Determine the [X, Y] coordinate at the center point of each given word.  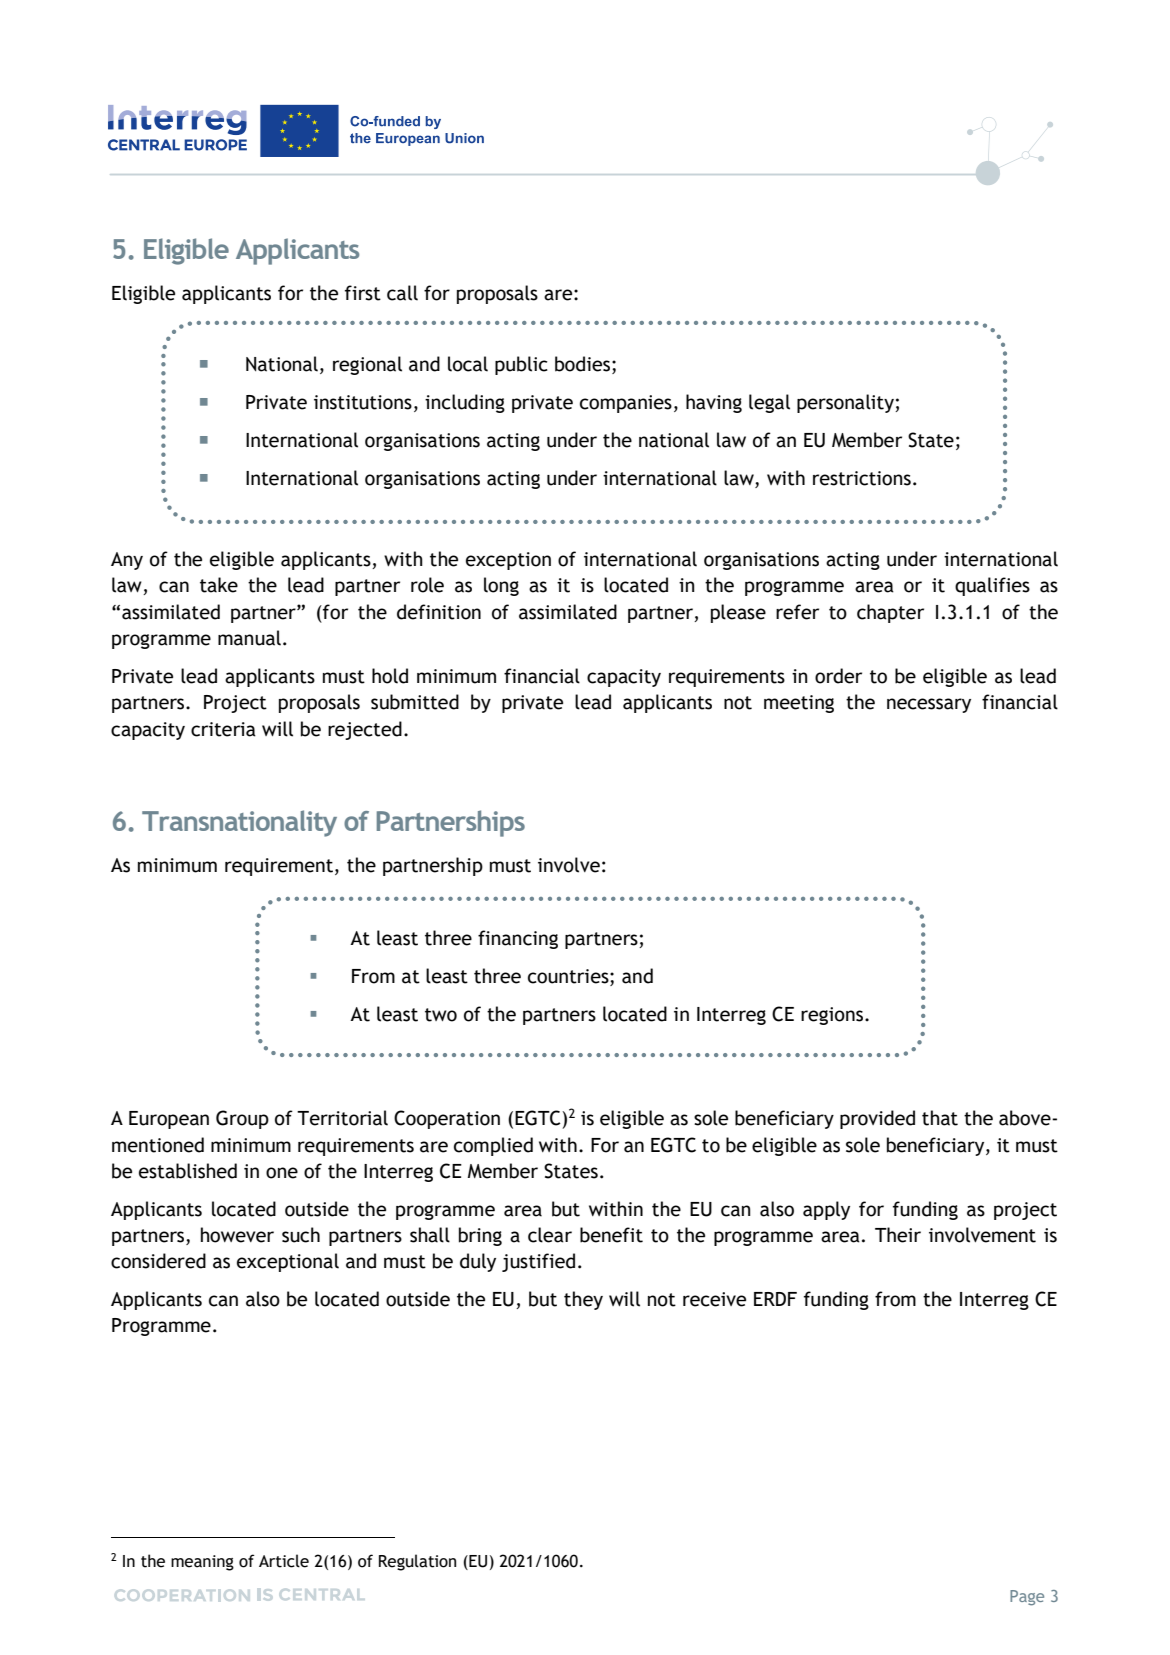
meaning [202, 1563]
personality [846, 403]
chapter [890, 613]
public [521, 365]
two [441, 1015]
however [237, 1235]
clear [550, 1235]
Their [898, 1235]
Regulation [417, 1562]
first [363, 293]
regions [832, 1016]
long [501, 586]
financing [518, 939]
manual [249, 638]
